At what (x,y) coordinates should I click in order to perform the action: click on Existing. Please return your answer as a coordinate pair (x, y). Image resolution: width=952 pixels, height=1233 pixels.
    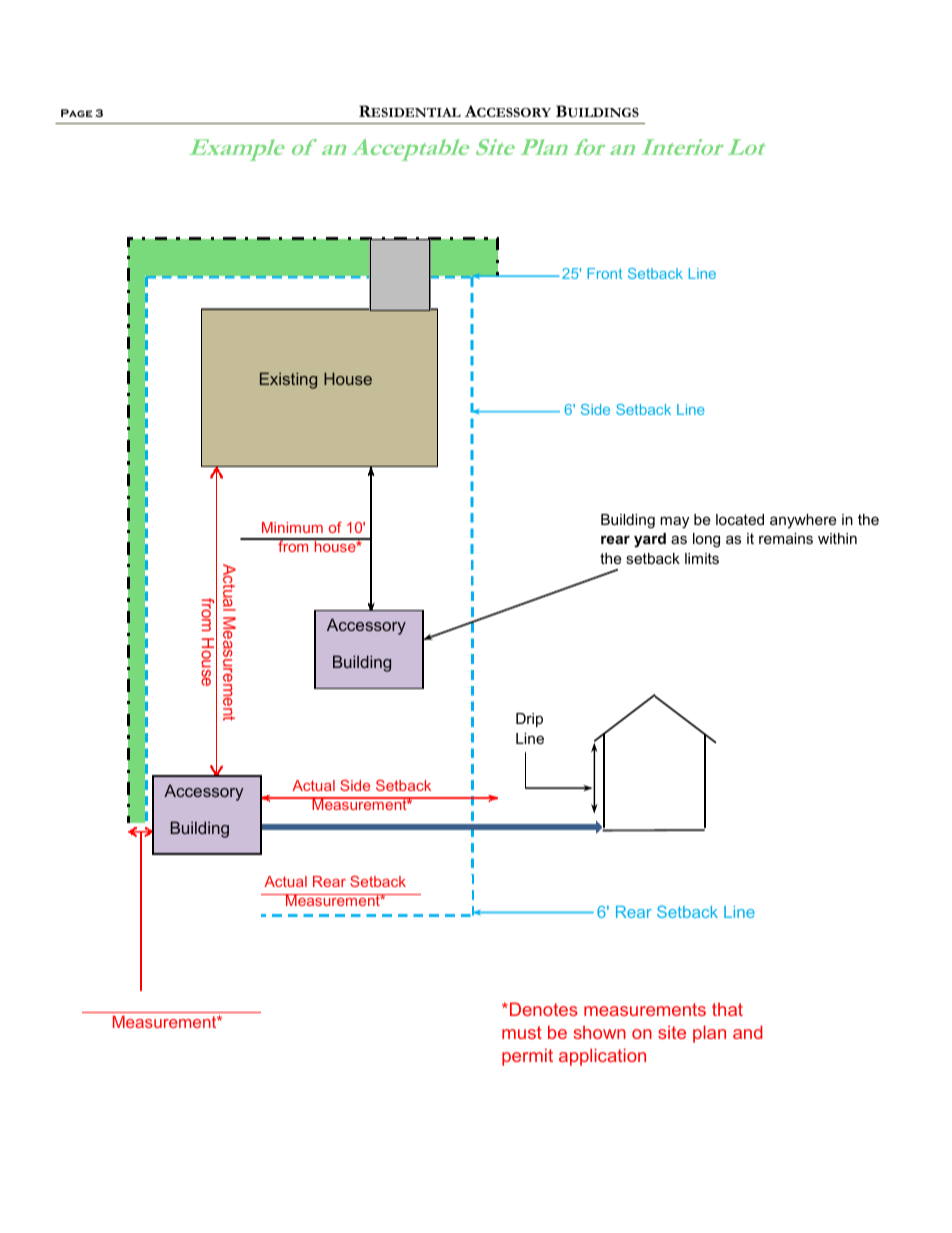
    Looking at the image, I should click on (288, 380).
